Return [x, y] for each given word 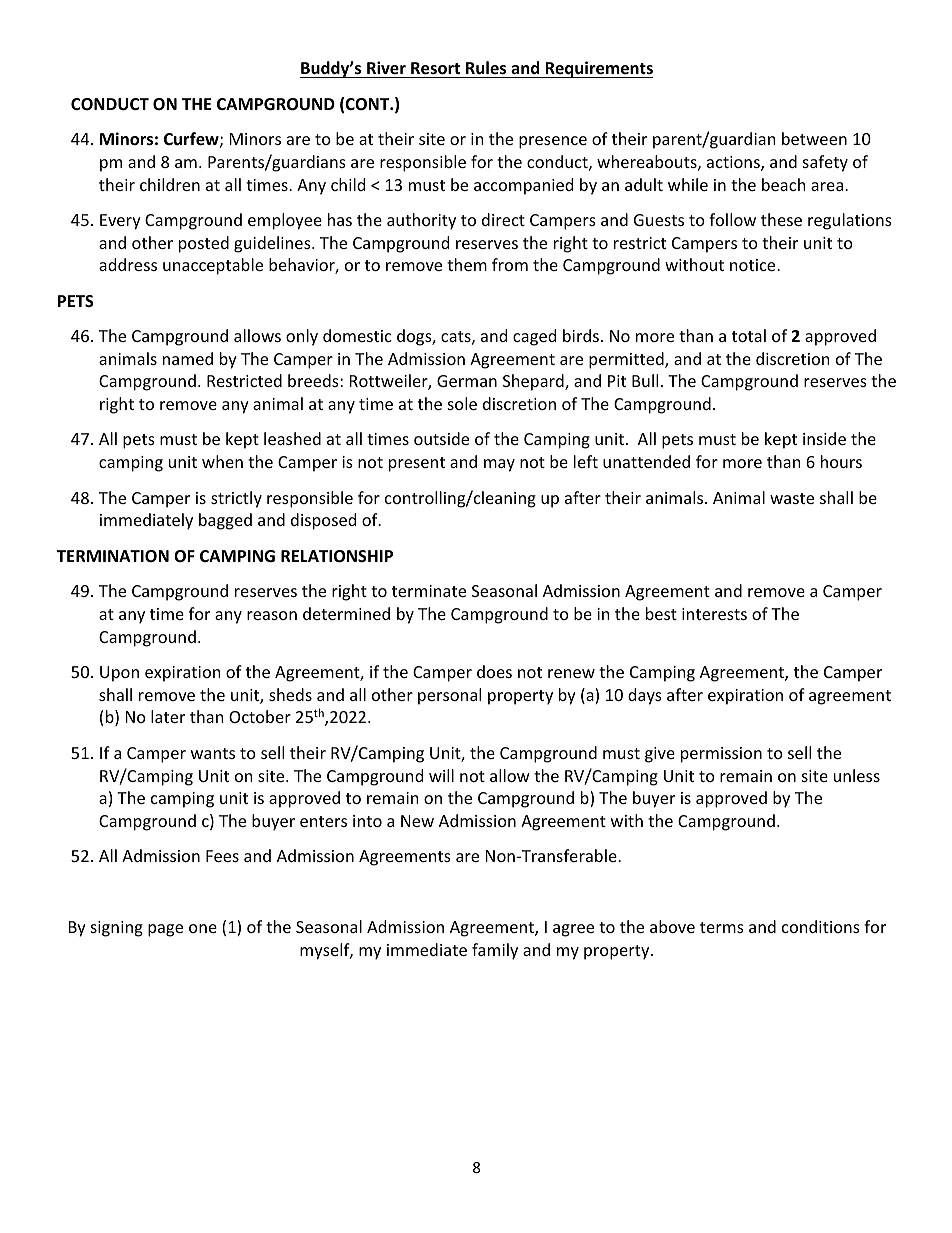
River [386, 69]
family [495, 951]
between [814, 138]
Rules [486, 69]
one [203, 928]
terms [722, 927]
